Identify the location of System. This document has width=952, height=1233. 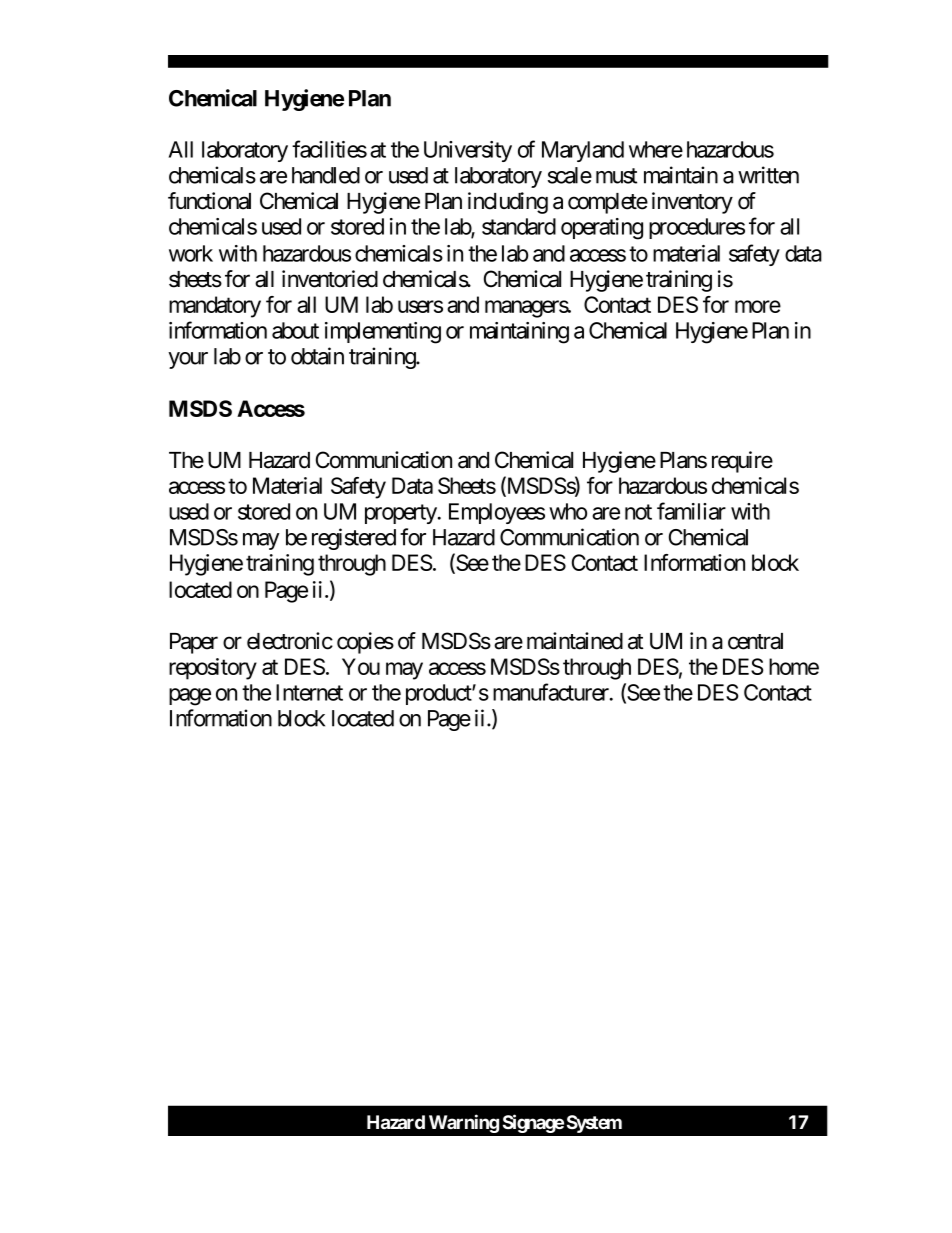
(594, 1124).
